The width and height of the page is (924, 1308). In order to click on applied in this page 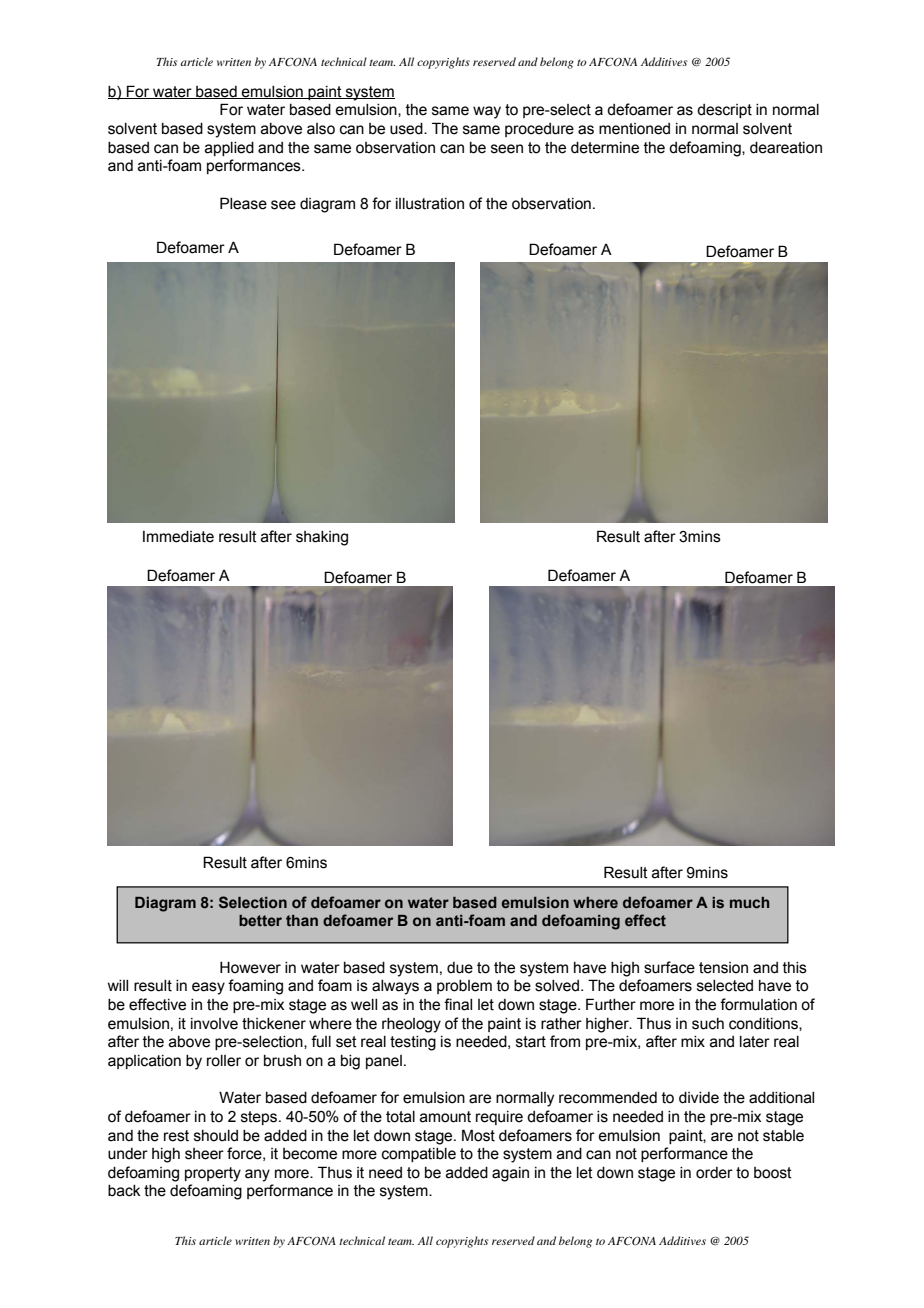, I will do `click(229, 149)`.
